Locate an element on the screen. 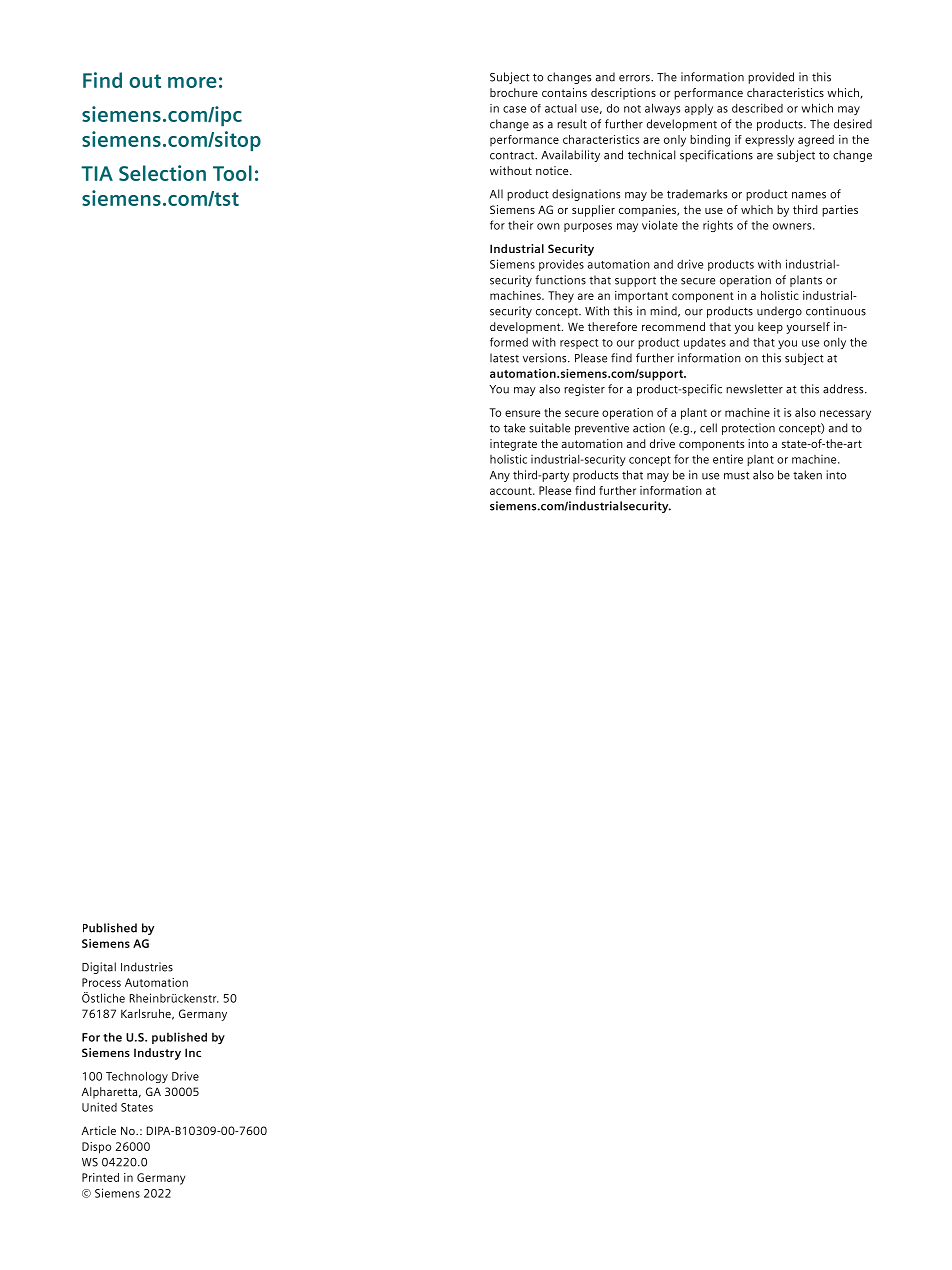  must is located at coordinates (736, 475).
